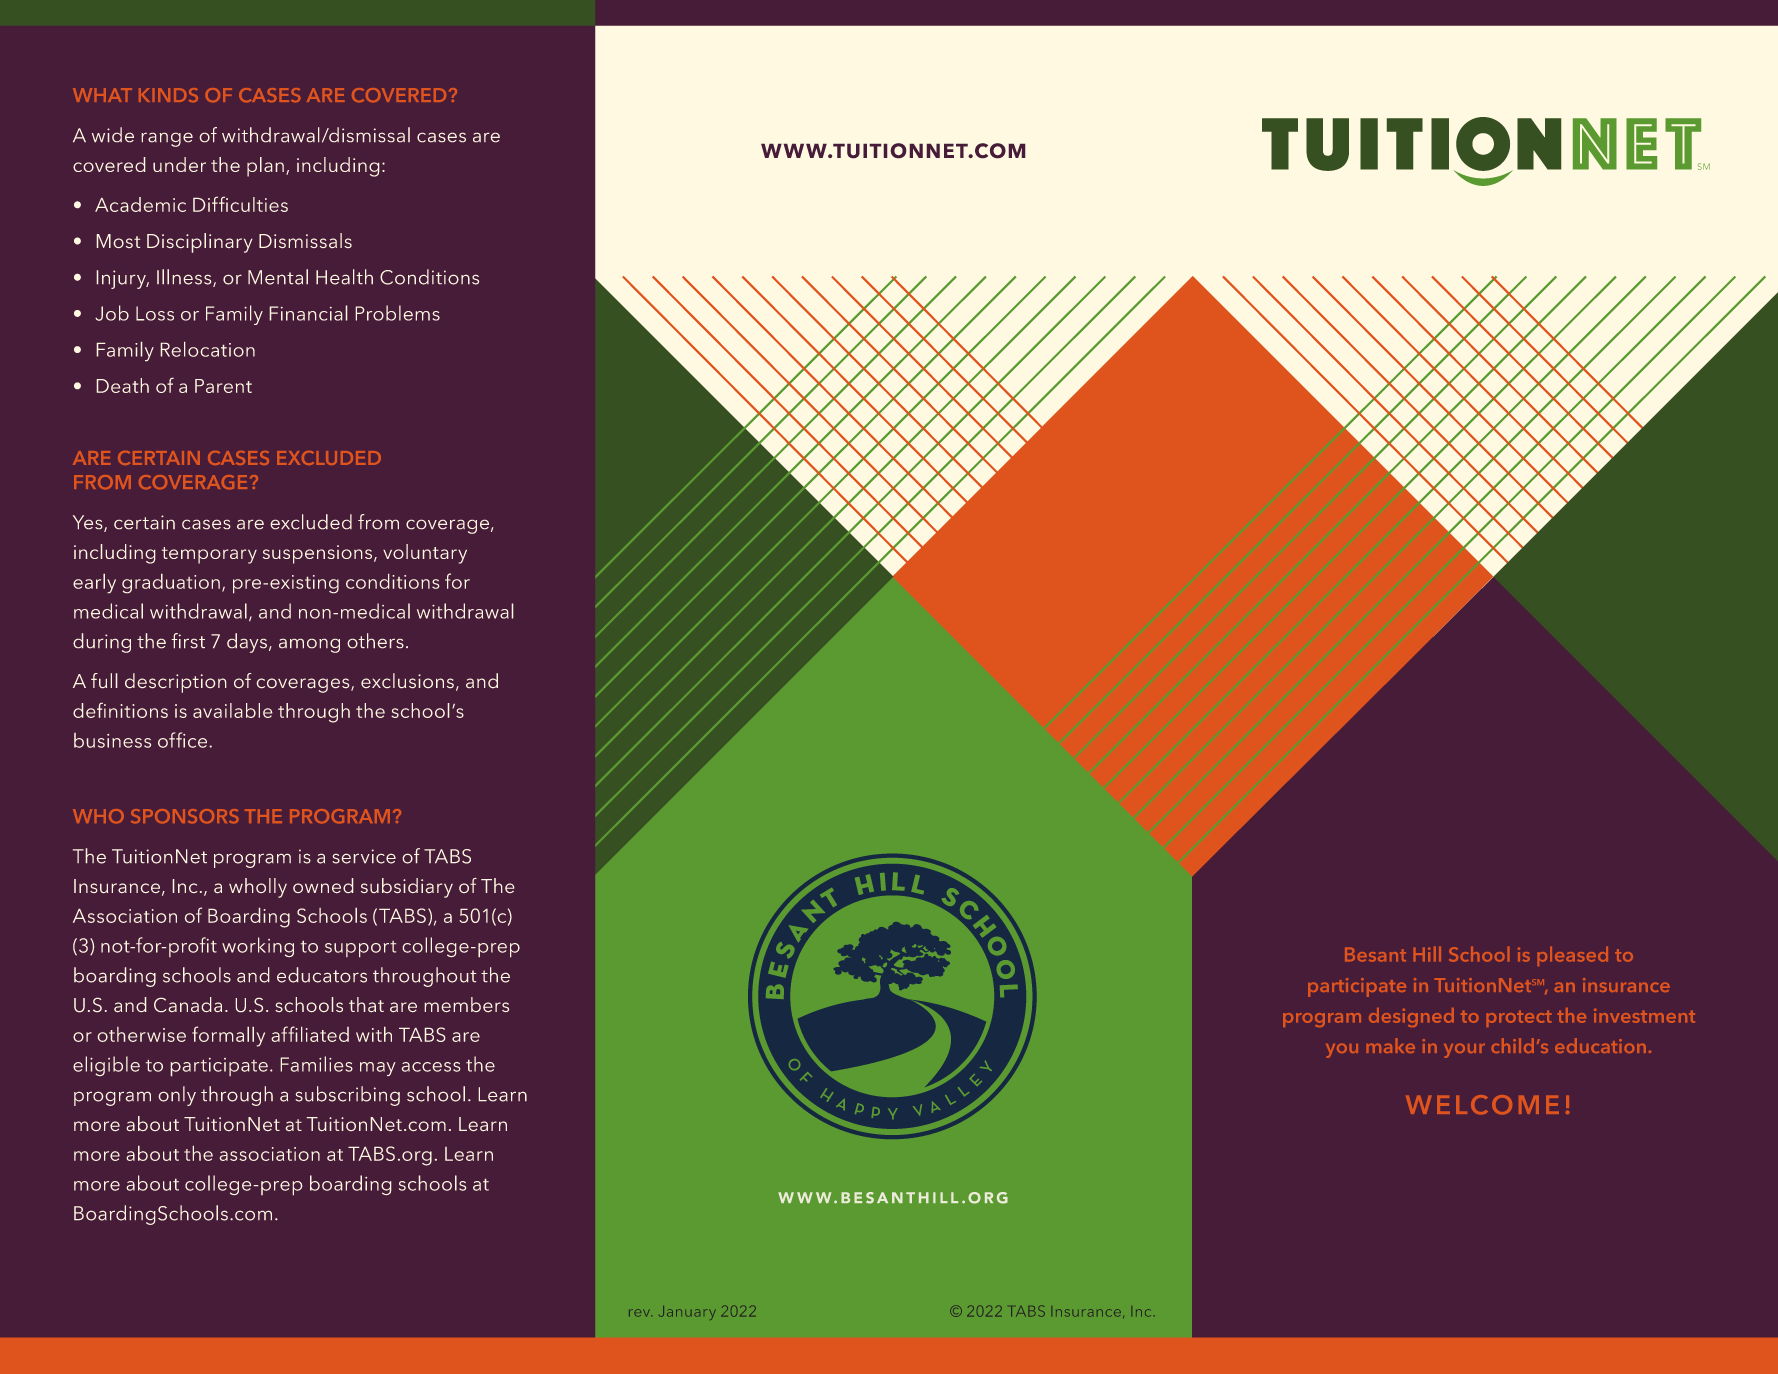  I want to click on plan, so click(265, 167).
